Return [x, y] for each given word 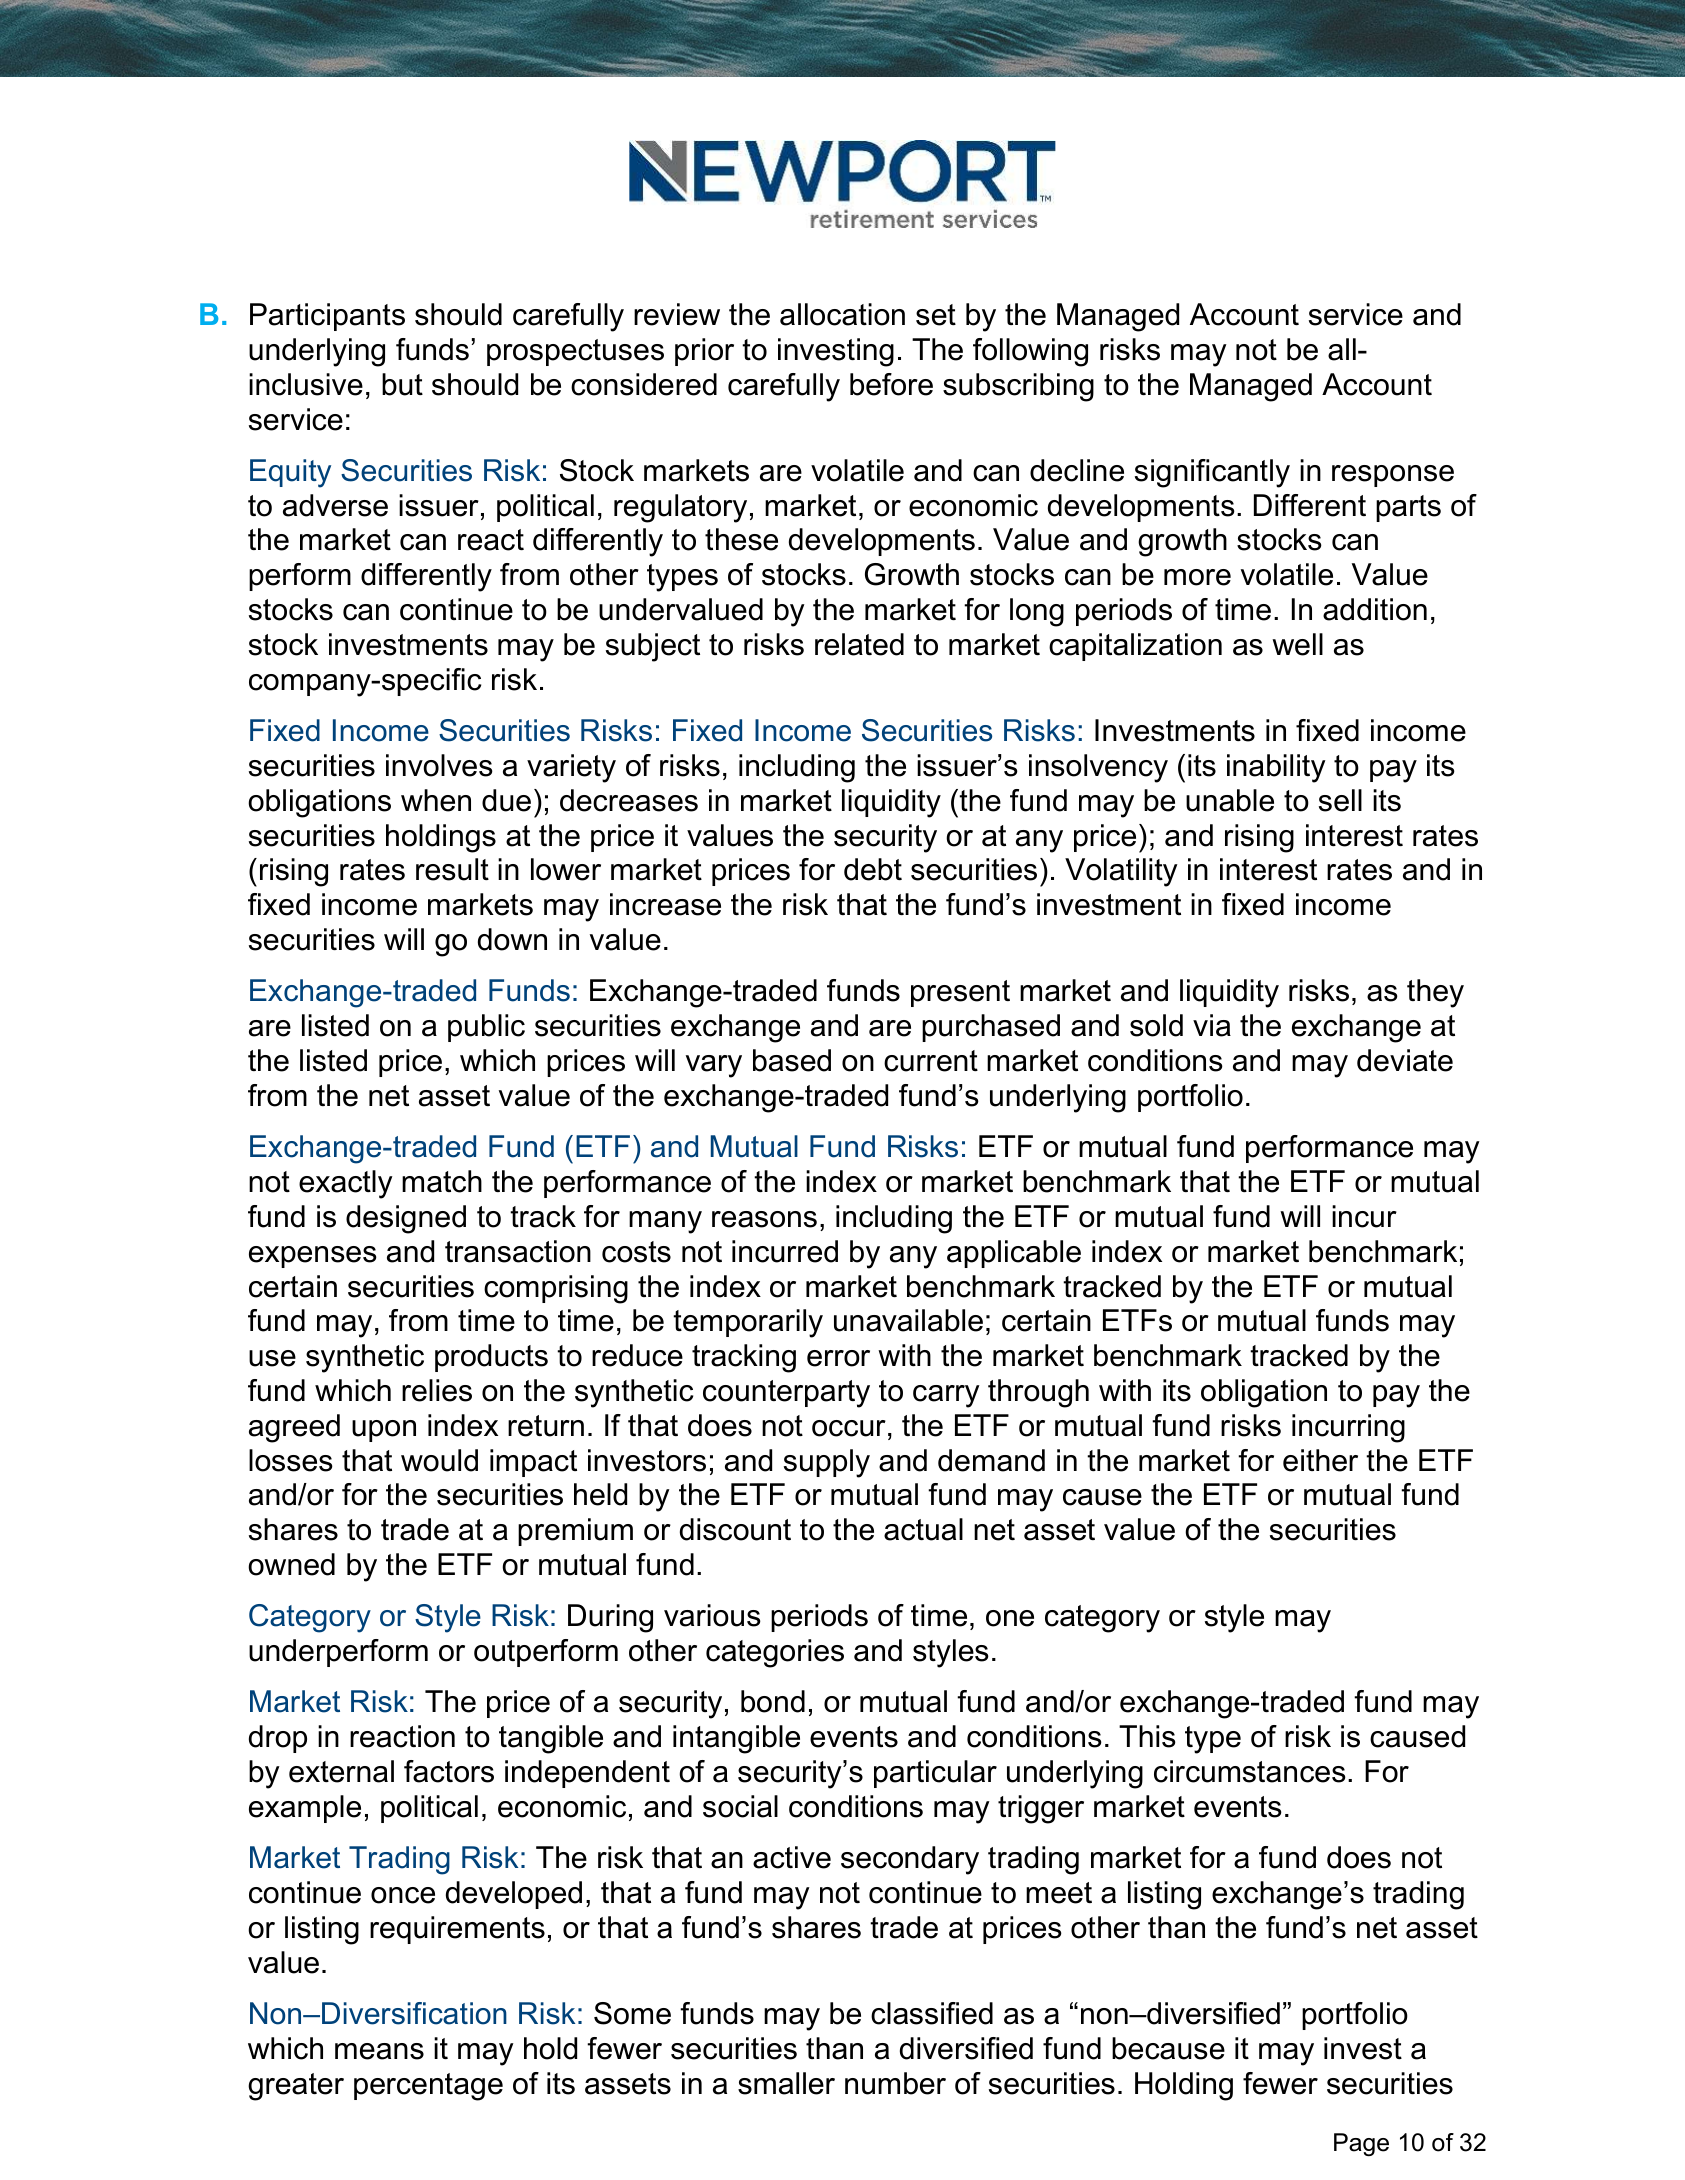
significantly [1212, 473]
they [1435, 993]
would [439, 1460]
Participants [327, 317]
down [512, 939]
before [891, 384]
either [1320, 1460]
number [895, 2083]
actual [923, 1529]
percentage [428, 2087]
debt [873, 869]
